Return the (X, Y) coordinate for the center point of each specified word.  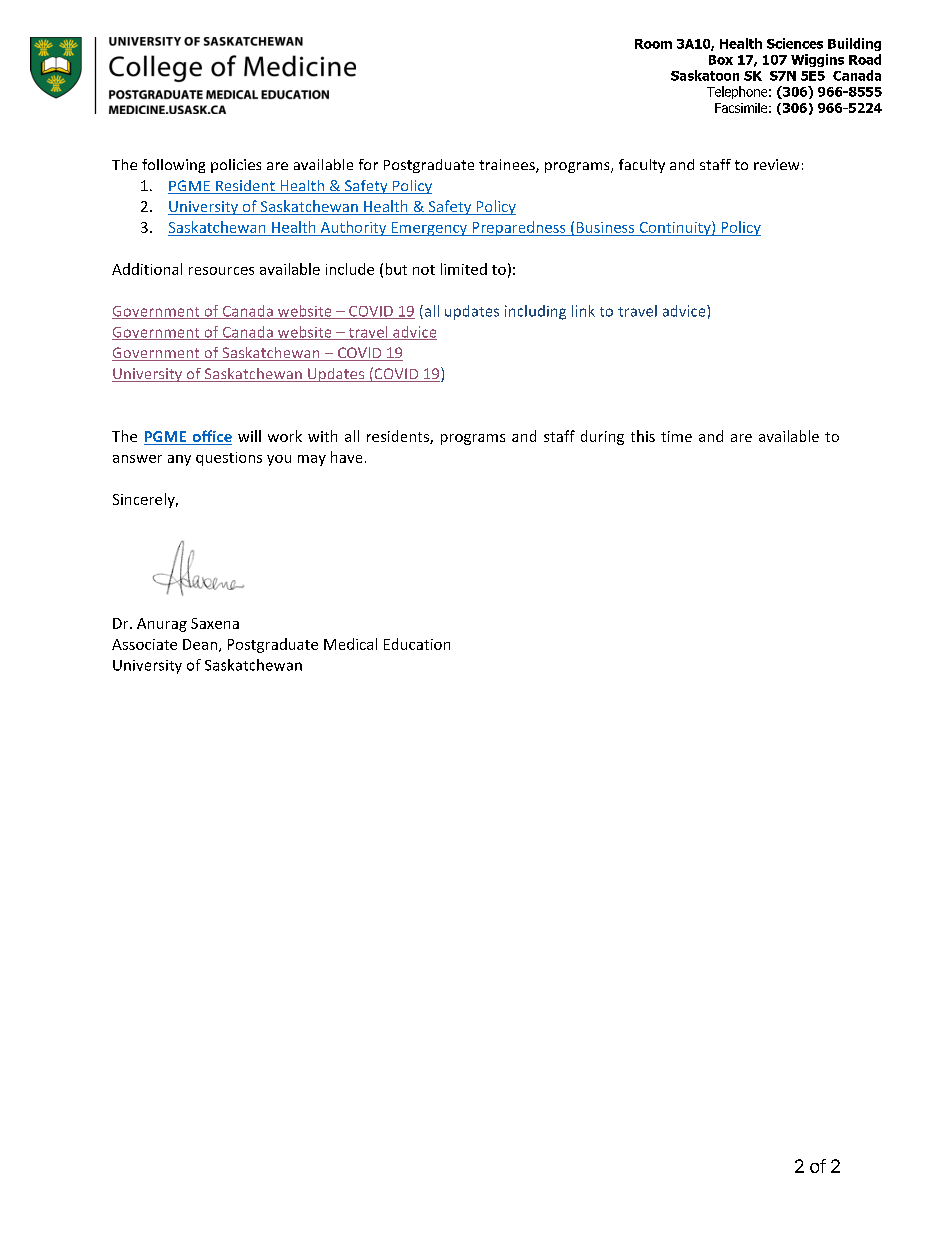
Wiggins (817, 60)
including (535, 312)
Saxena (215, 623)
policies (236, 166)
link (583, 311)
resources (221, 271)
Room (653, 44)
